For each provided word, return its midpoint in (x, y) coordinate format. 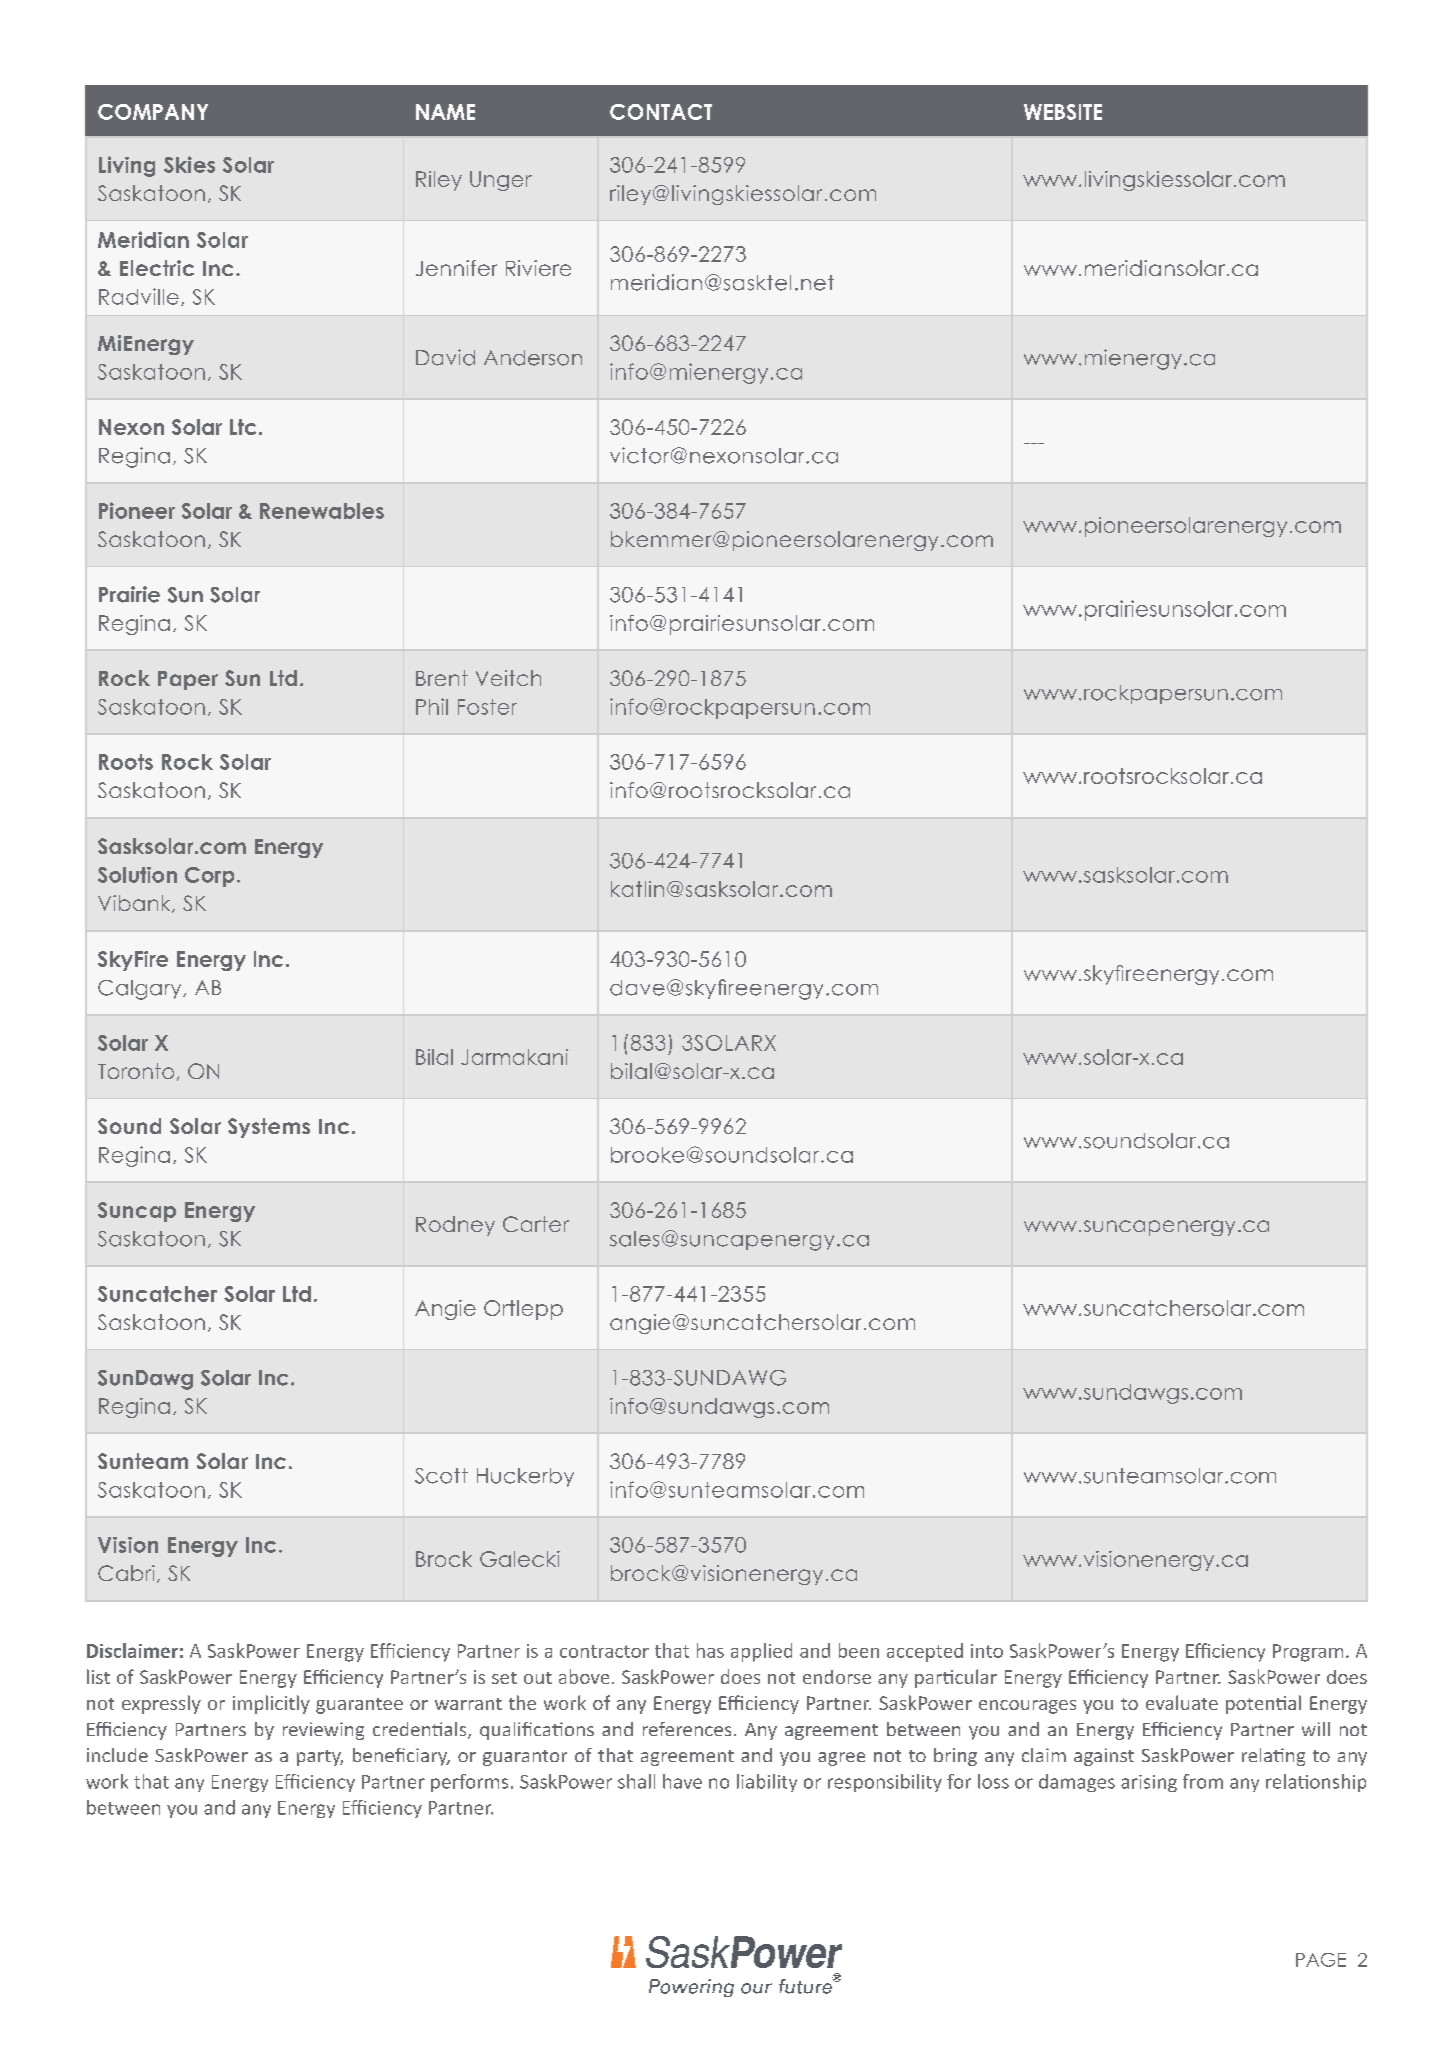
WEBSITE (1063, 112)
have (682, 1781)
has (710, 1650)
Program (1308, 1653)
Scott (441, 1476)
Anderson (533, 358)
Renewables (322, 511)
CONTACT (661, 112)
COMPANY (153, 112)
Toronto (136, 1071)
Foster (487, 707)
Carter (536, 1224)
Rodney (455, 1226)
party (320, 1758)
